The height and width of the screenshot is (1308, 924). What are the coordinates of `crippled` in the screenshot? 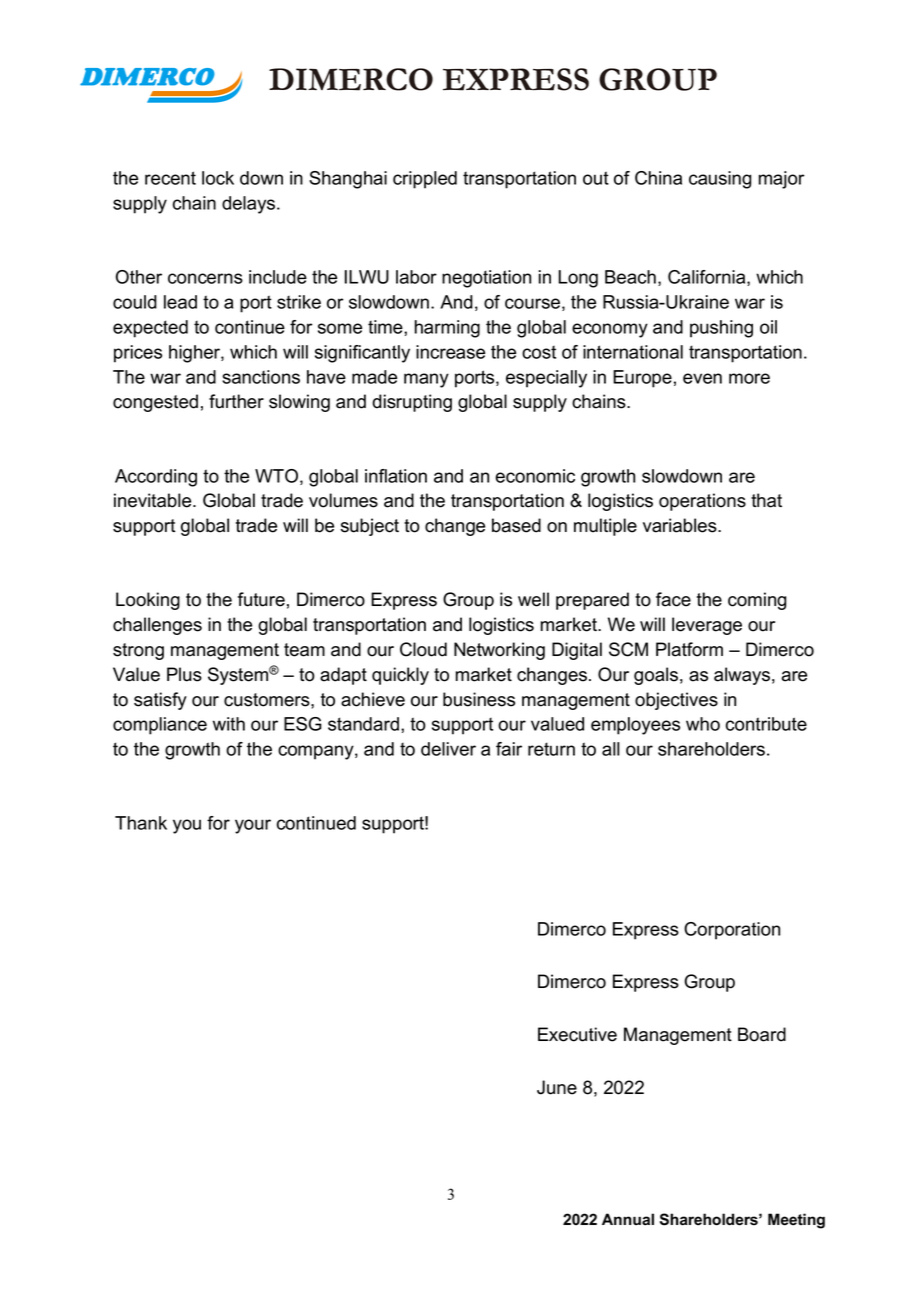 It's located at (425, 180).
